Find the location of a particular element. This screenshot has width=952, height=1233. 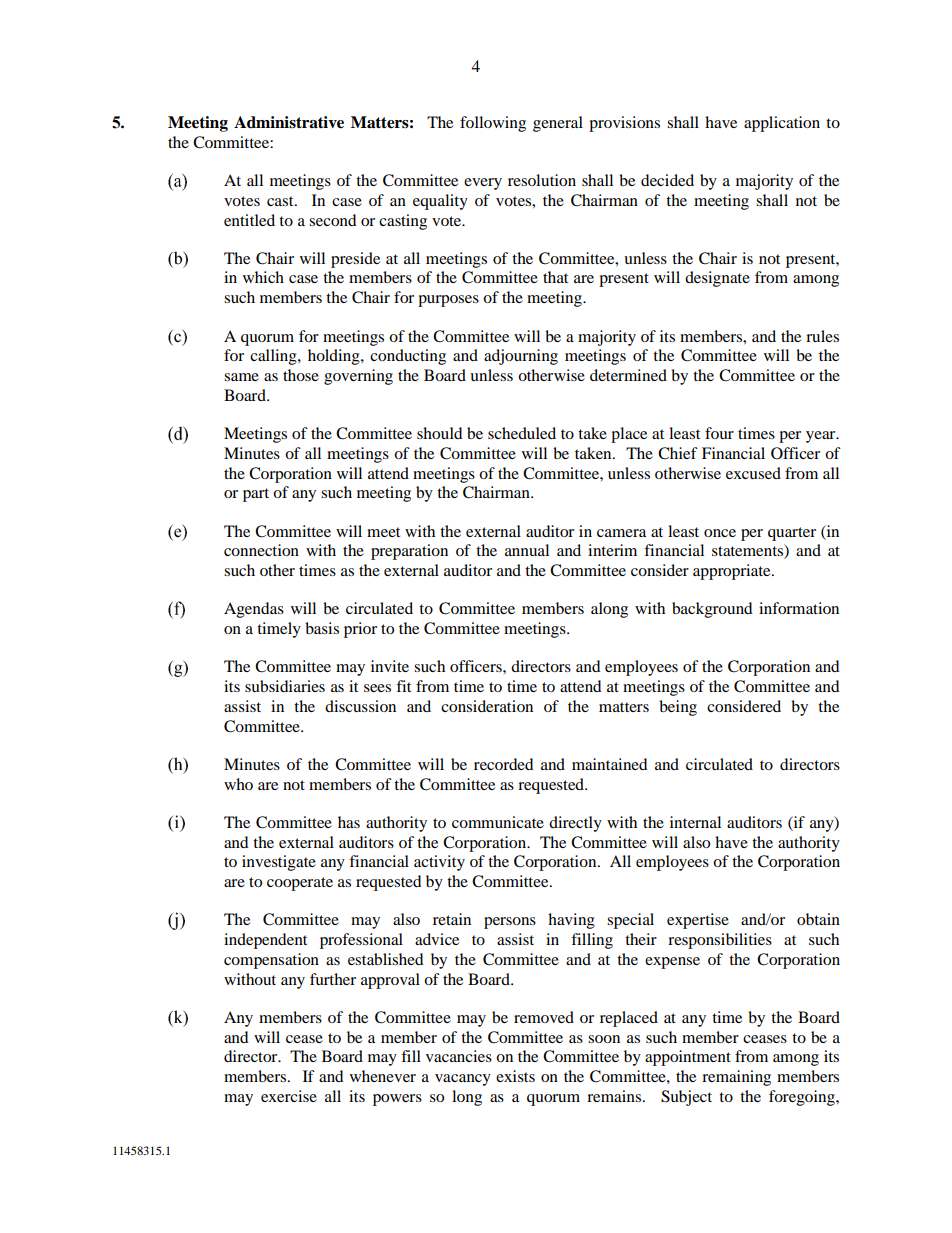

recorded is located at coordinates (504, 764).
